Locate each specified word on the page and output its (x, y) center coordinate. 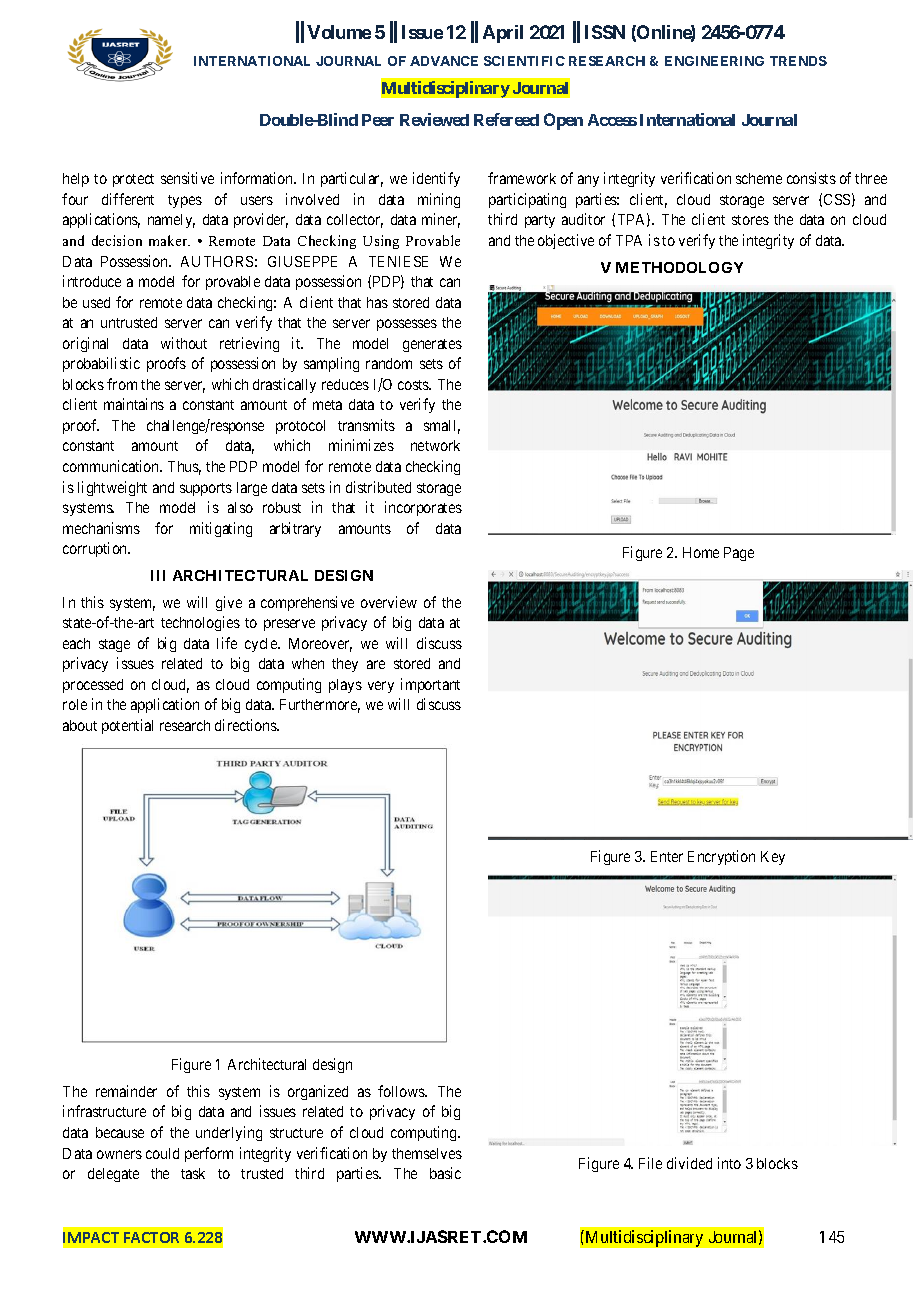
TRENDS (798, 61)
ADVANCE (444, 61)
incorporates (423, 508)
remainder (126, 1091)
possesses (407, 325)
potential (127, 726)
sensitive (187, 178)
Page (739, 554)
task (193, 1173)
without (184, 343)
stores (750, 220)
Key (773, 858)
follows (402, 1091)
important (430, 685)
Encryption (721, 857)
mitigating (221, 529)
